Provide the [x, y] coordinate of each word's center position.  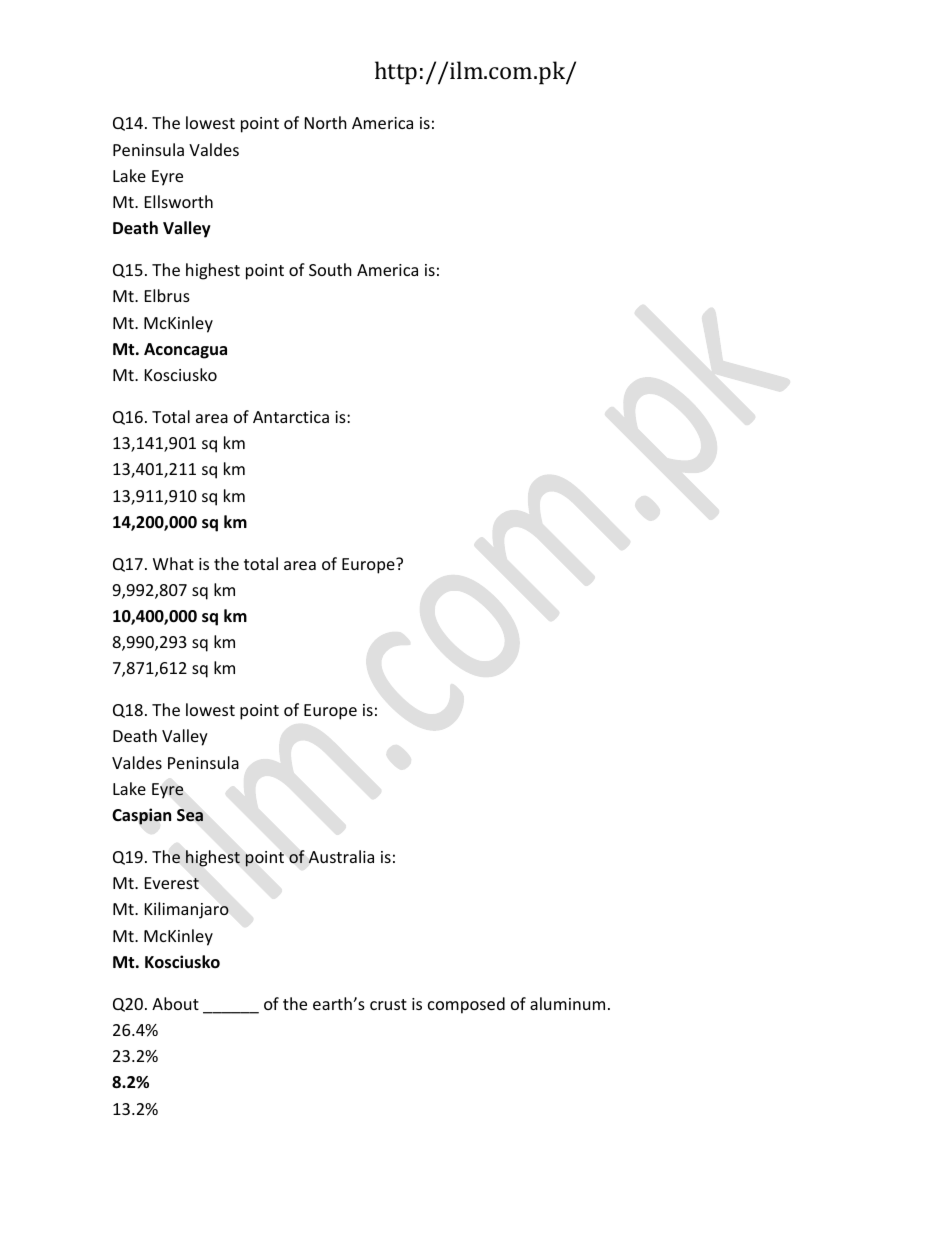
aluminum [567, 1003]
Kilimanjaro [187, 910]
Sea [190, 815]
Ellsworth [179, 201]
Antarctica [291, 417]
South [330, 269]
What [173, 563]
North [326, 122]
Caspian [141, 816]
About [175, 1003]
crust [388, 1004]
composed [466, 1005]
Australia [341, 856]
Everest [172, 883]
